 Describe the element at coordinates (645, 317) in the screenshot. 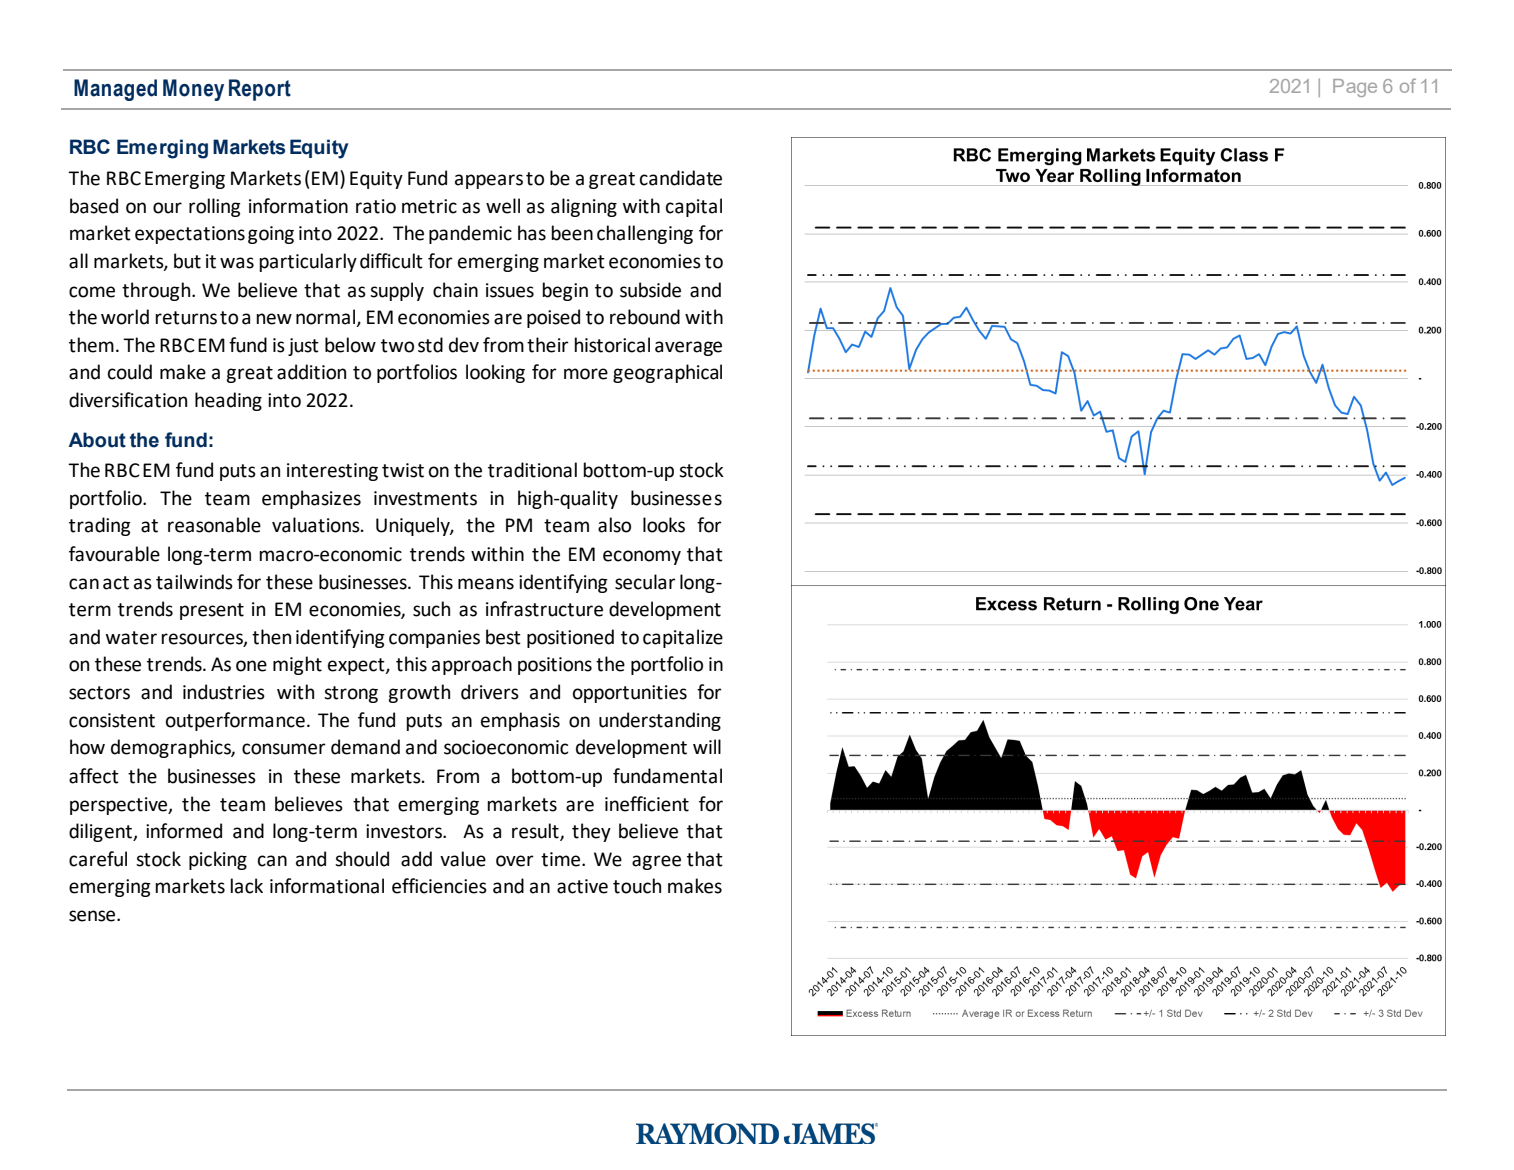

I see `rebound` at that location.
